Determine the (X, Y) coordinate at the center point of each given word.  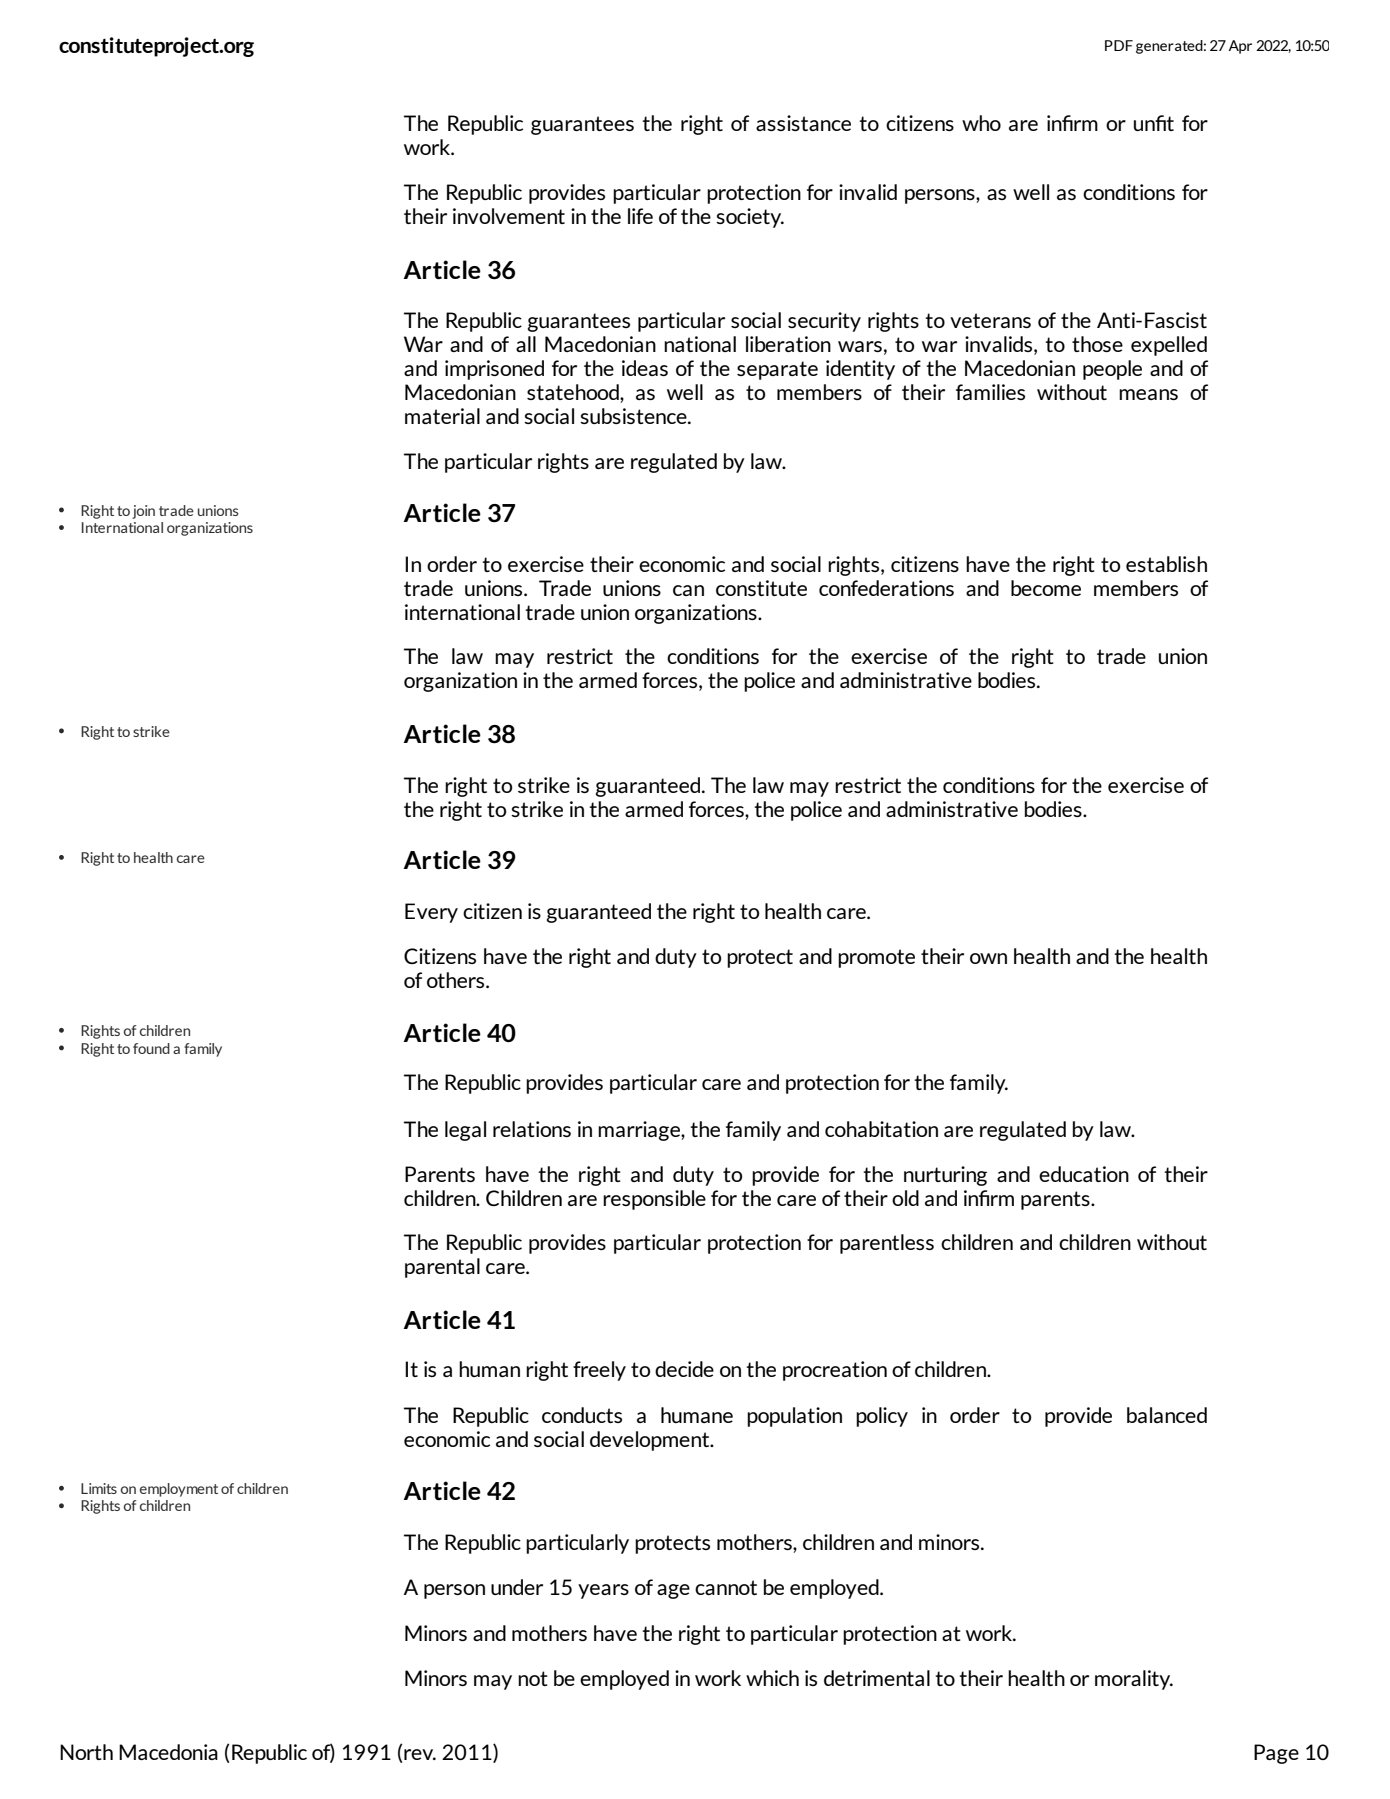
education (1084, 1174)
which (772, 1678)
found (151, 1048)
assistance (803, 123)
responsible (654, 1200)
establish (1166, 564)
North (86, 1752)
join (143, 512)
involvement (509, 216)
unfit (1154, 123)
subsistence (634, 416)
